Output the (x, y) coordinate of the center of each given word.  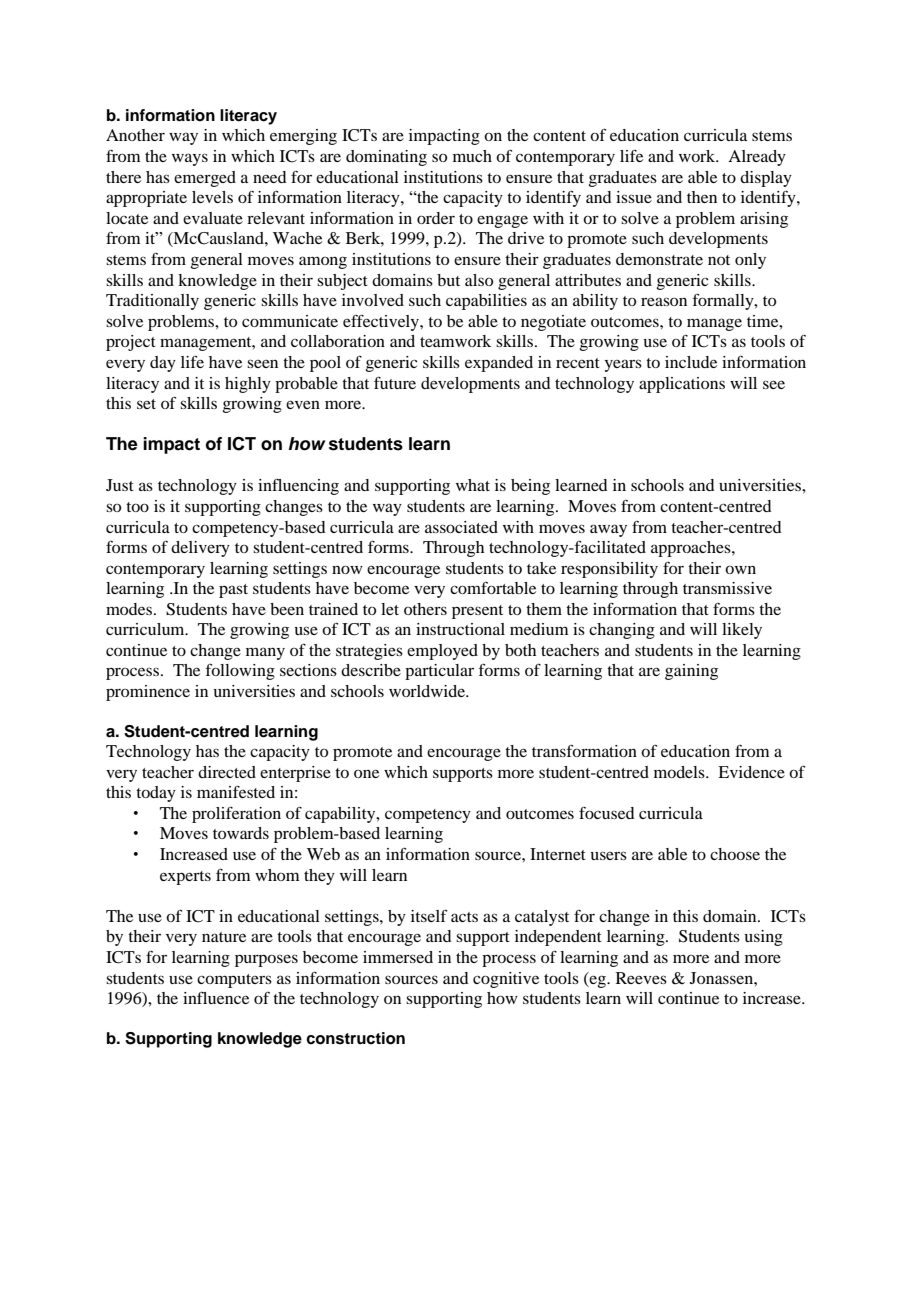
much (472, 156)
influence (216, 998)
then (702, 197)
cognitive (506, 980)
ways (190, 159)
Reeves (641, 978)
